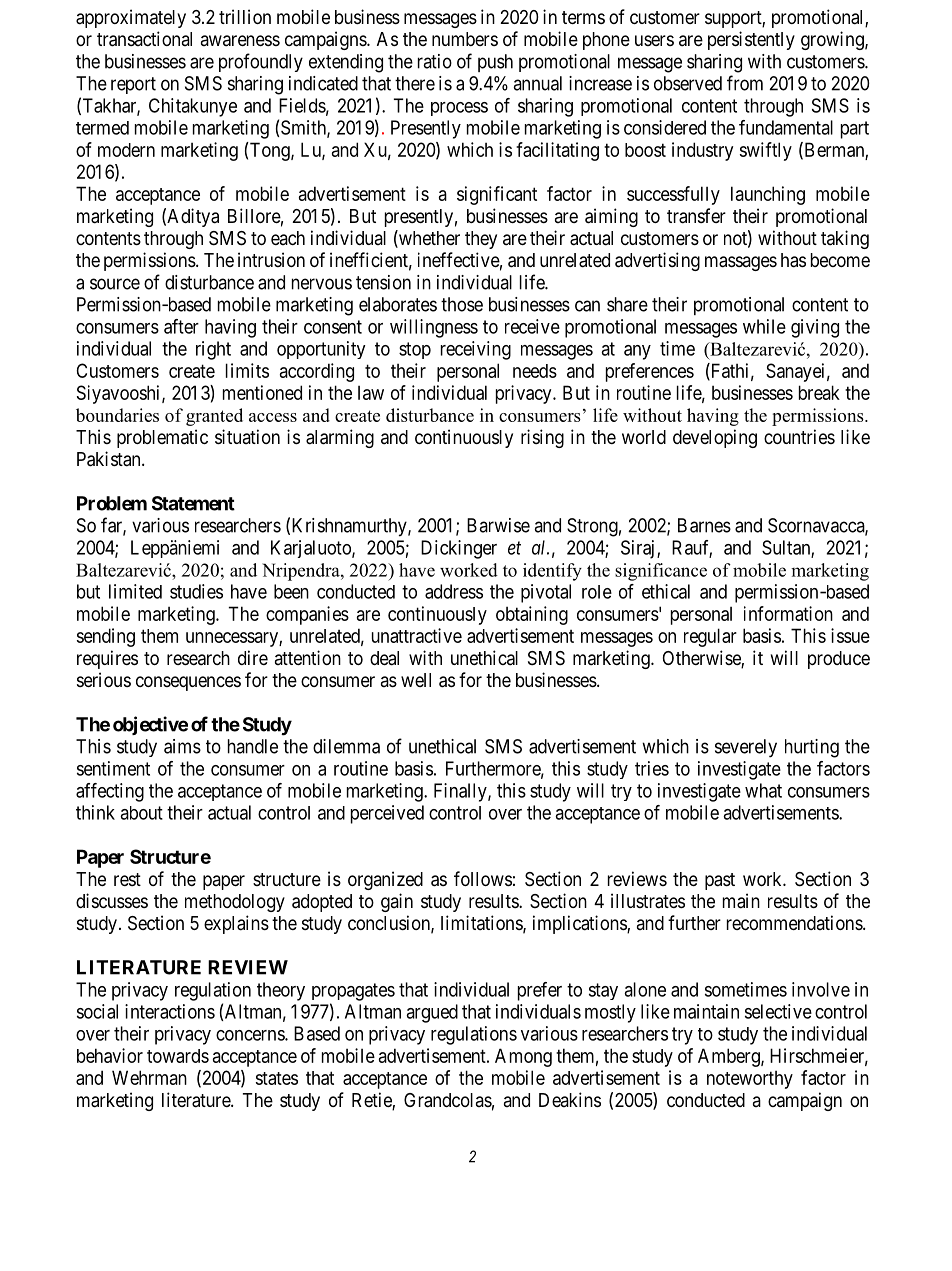 The height and width of the screenshot is (1271, 952). What do you see at coordinates (454, 591) in the screenshot?
I see `address` at bounding box center [454, 591].
